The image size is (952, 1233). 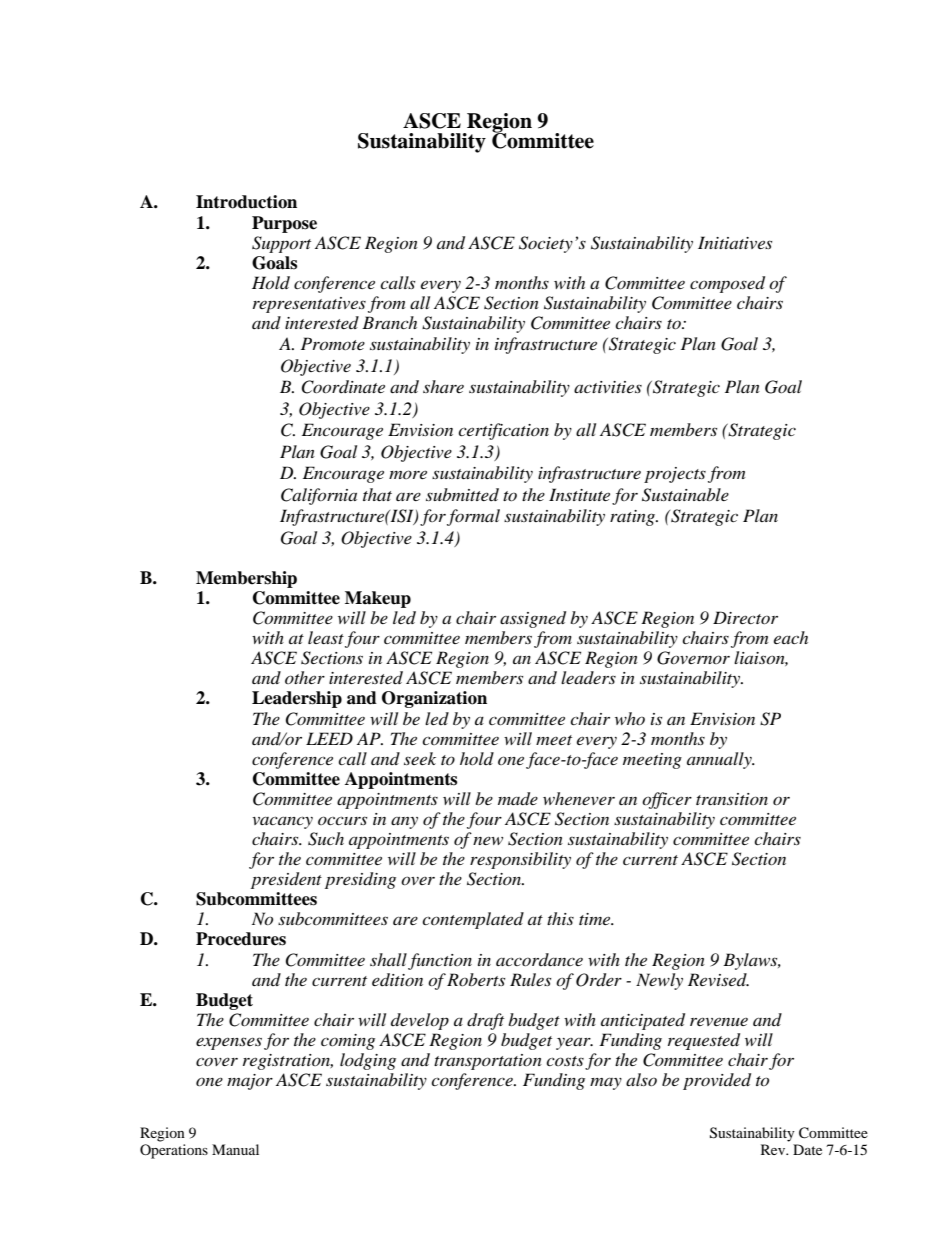 I want to click on Manual, so click(x=235, y=1149).
